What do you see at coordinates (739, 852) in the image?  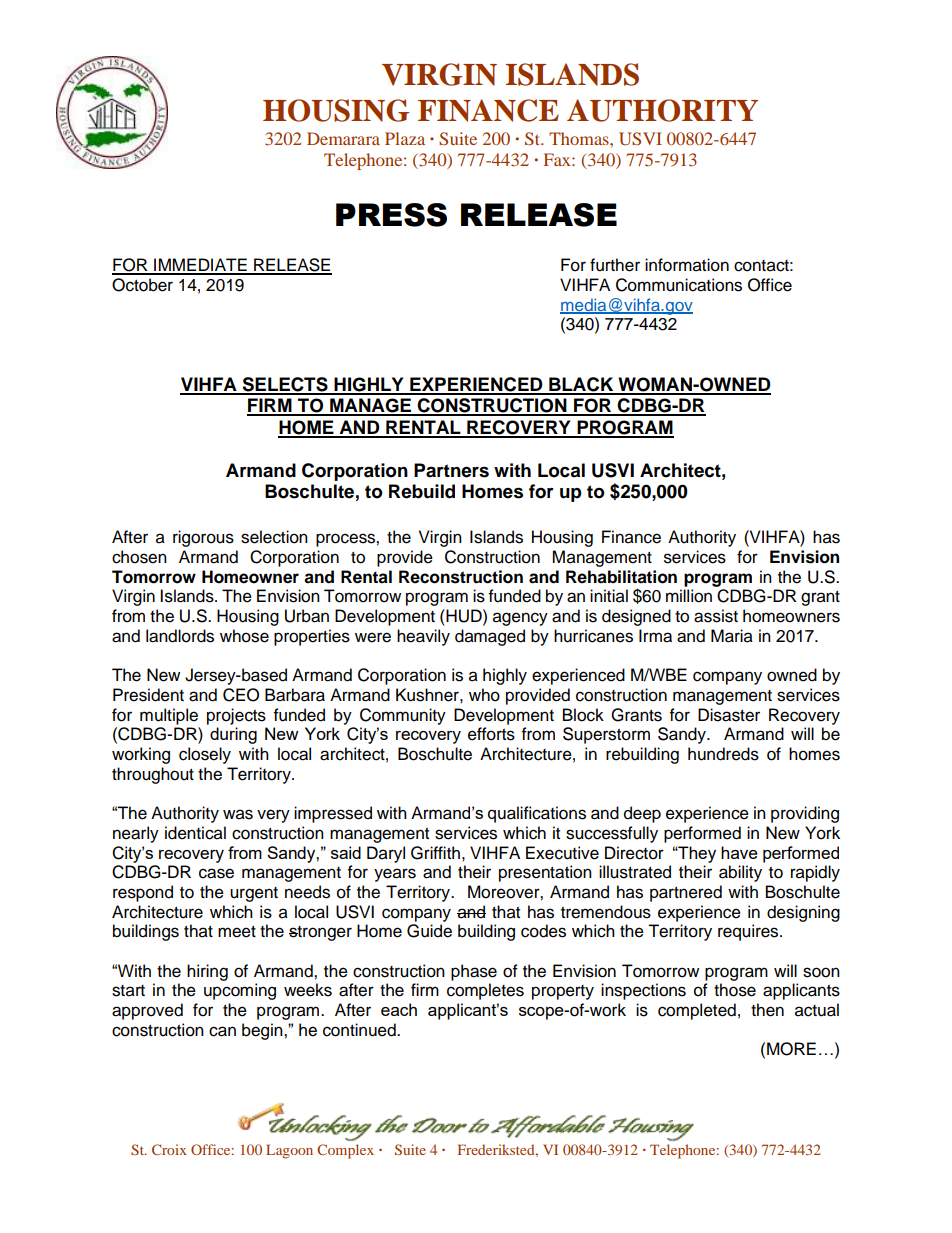 I see `have` at bounding box center [739, 852].
